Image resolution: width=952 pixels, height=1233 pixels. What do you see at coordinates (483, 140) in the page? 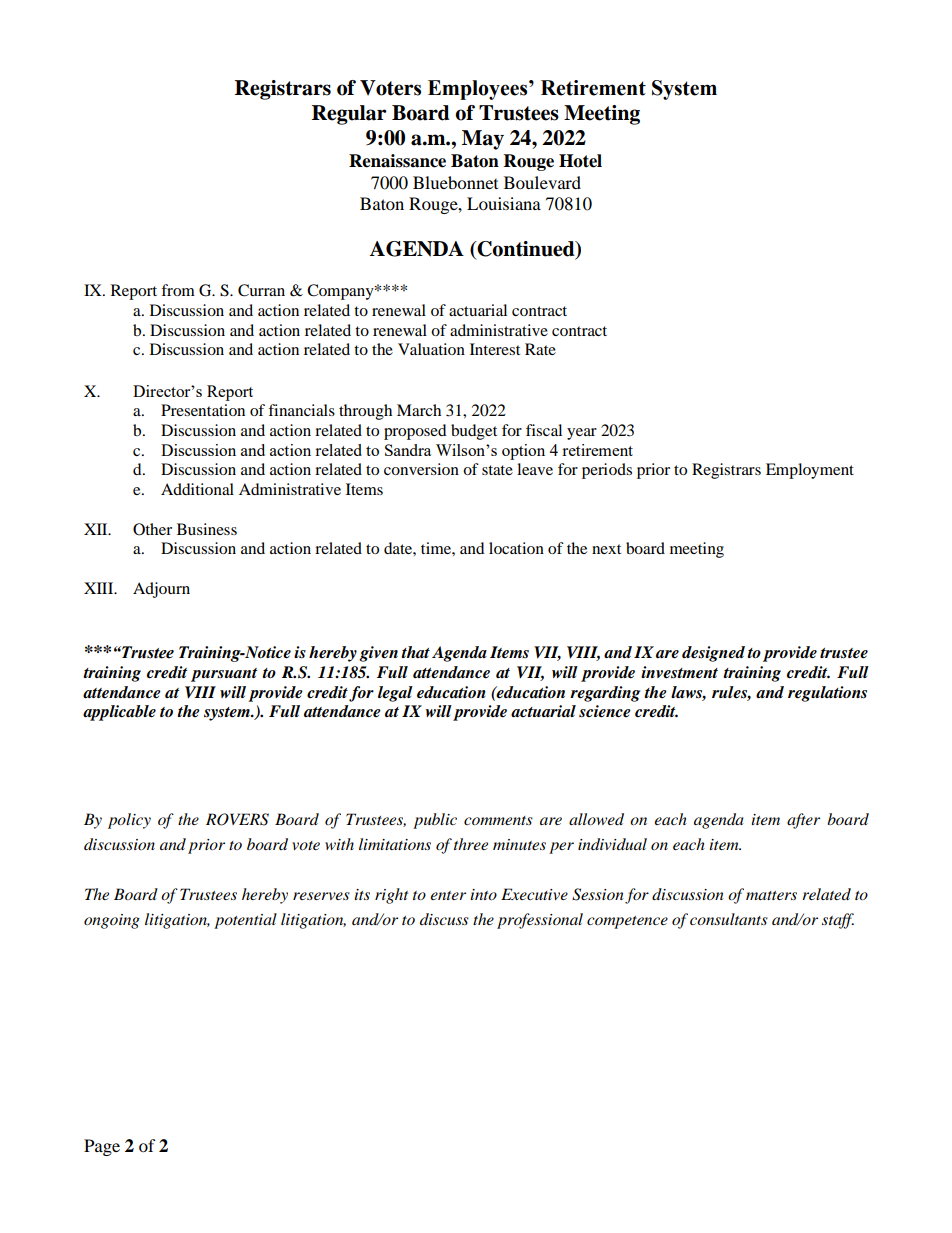
I see `May` at bounding box center [483, 140].
